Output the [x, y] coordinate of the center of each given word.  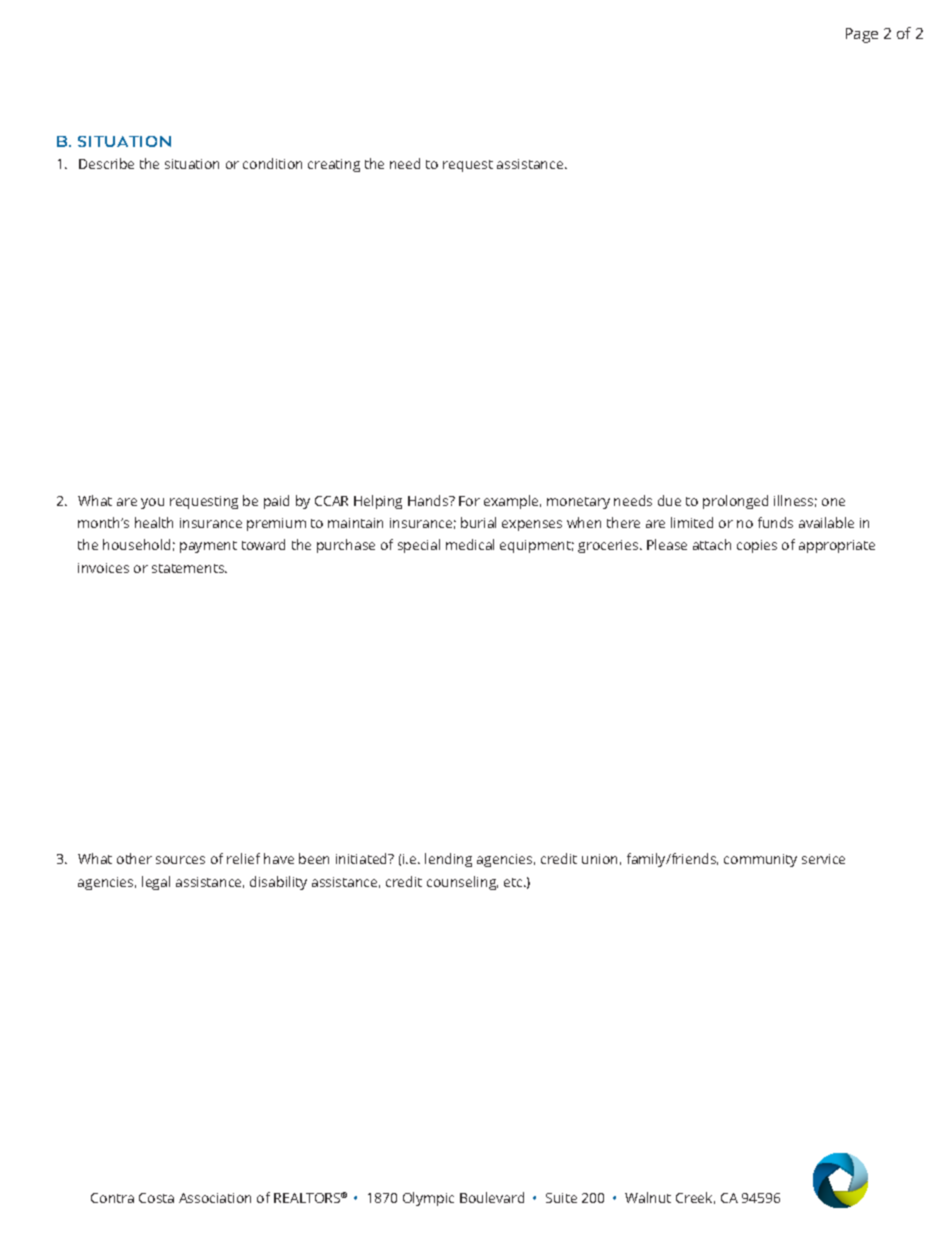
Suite [561, 1198]
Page [862, 35]
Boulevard [492, 1197]
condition [272, 163]
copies [757, 546]
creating [334, 165]
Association [215, 1198]
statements [189, 568]
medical [470, 544]
